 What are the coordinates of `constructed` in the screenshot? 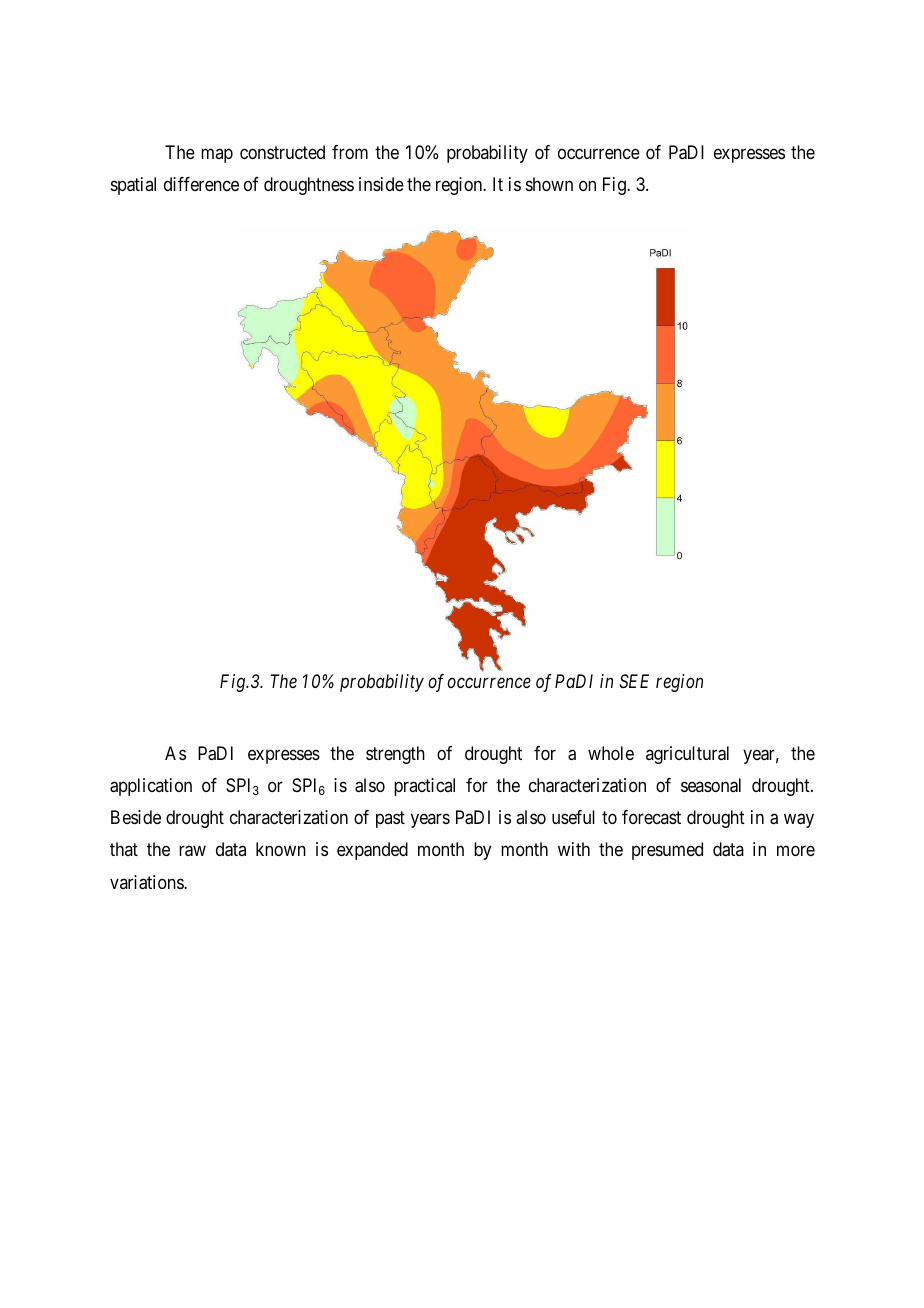 It's located at (282, 152).
